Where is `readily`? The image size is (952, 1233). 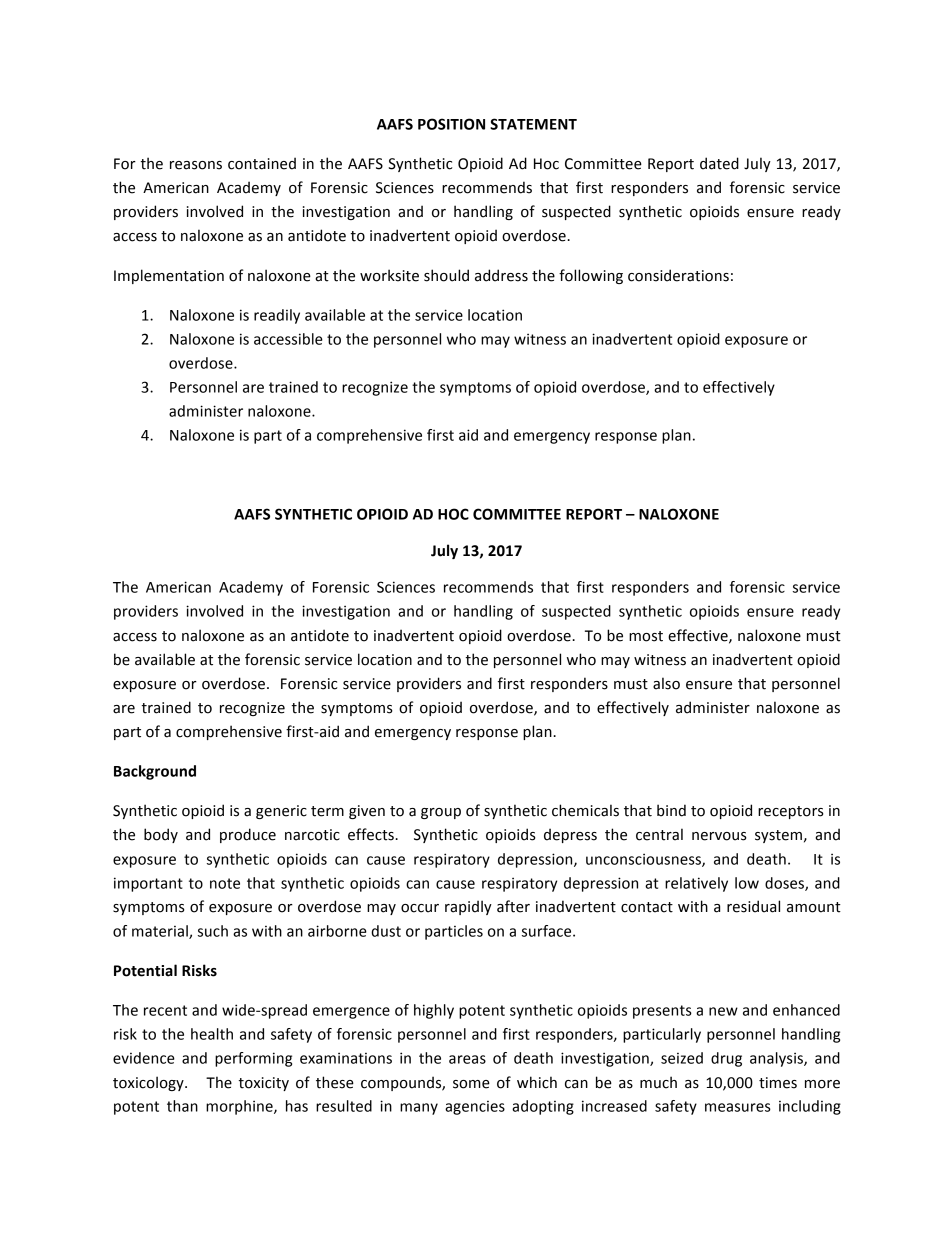
readily is located at coordinates (277, 316).
